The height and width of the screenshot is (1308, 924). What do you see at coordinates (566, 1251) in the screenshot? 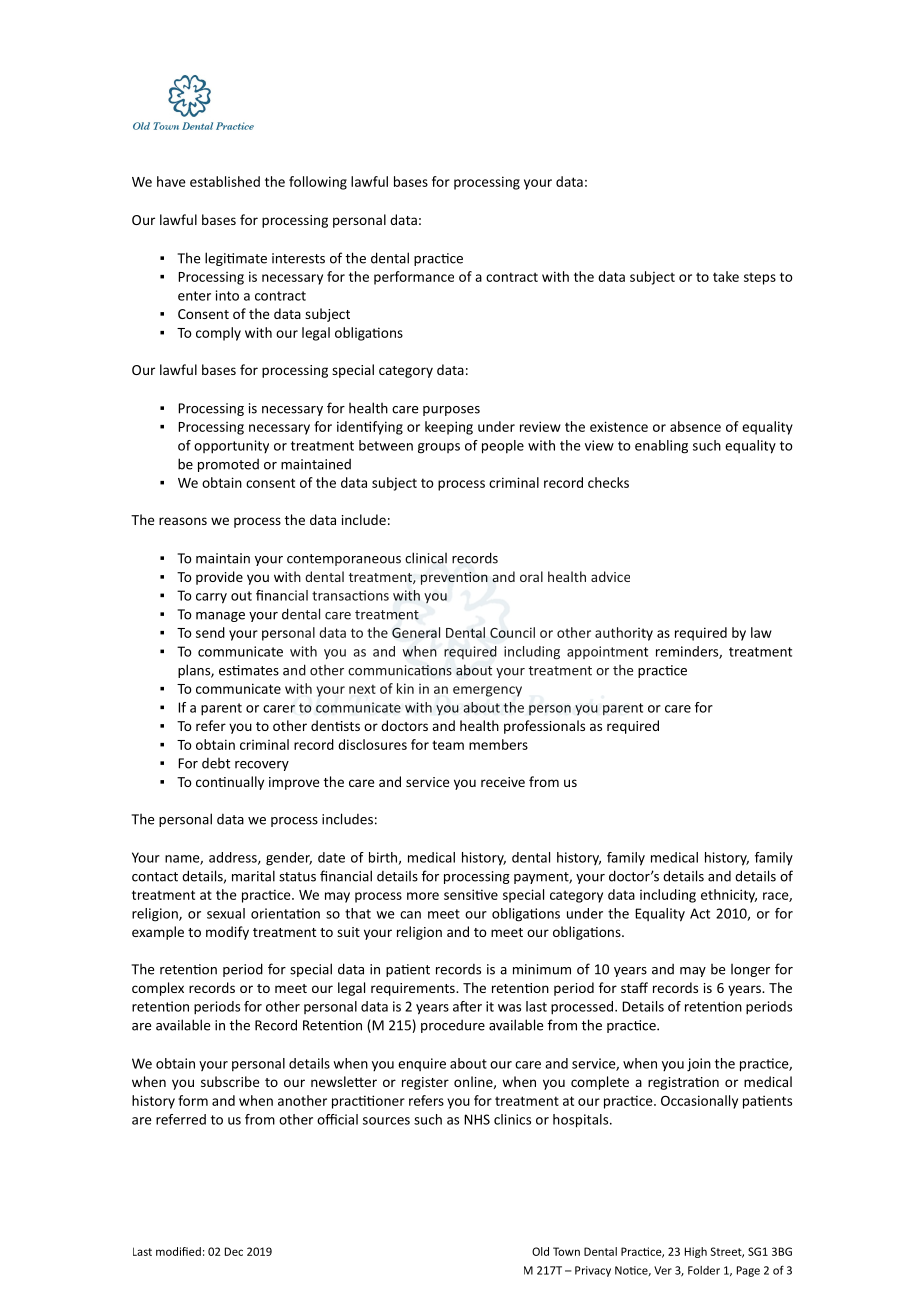
I see `Town` at bounding box center [566, 1251].
